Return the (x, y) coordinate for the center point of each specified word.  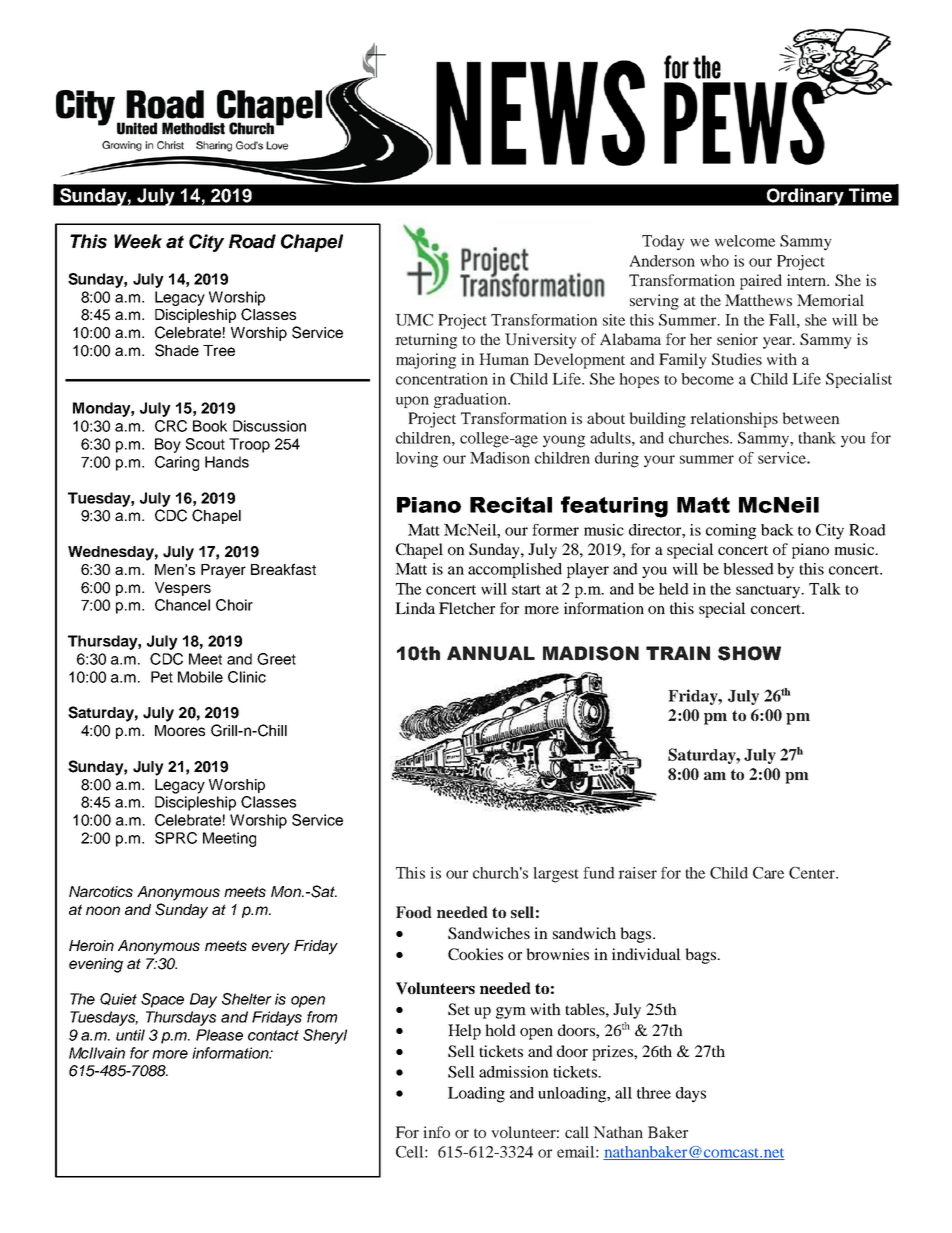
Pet (162, 677)
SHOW (749, 653)
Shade (177, 350)
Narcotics (101, 891)
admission (514, 1072)
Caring (177, 463)
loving (417, 460)
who (714, 261)
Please (219, 1035)
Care (768, 873)
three (654, 1093)
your (659, 461)
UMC (414, 320)
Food (414, 912)
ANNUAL (491, 653)
